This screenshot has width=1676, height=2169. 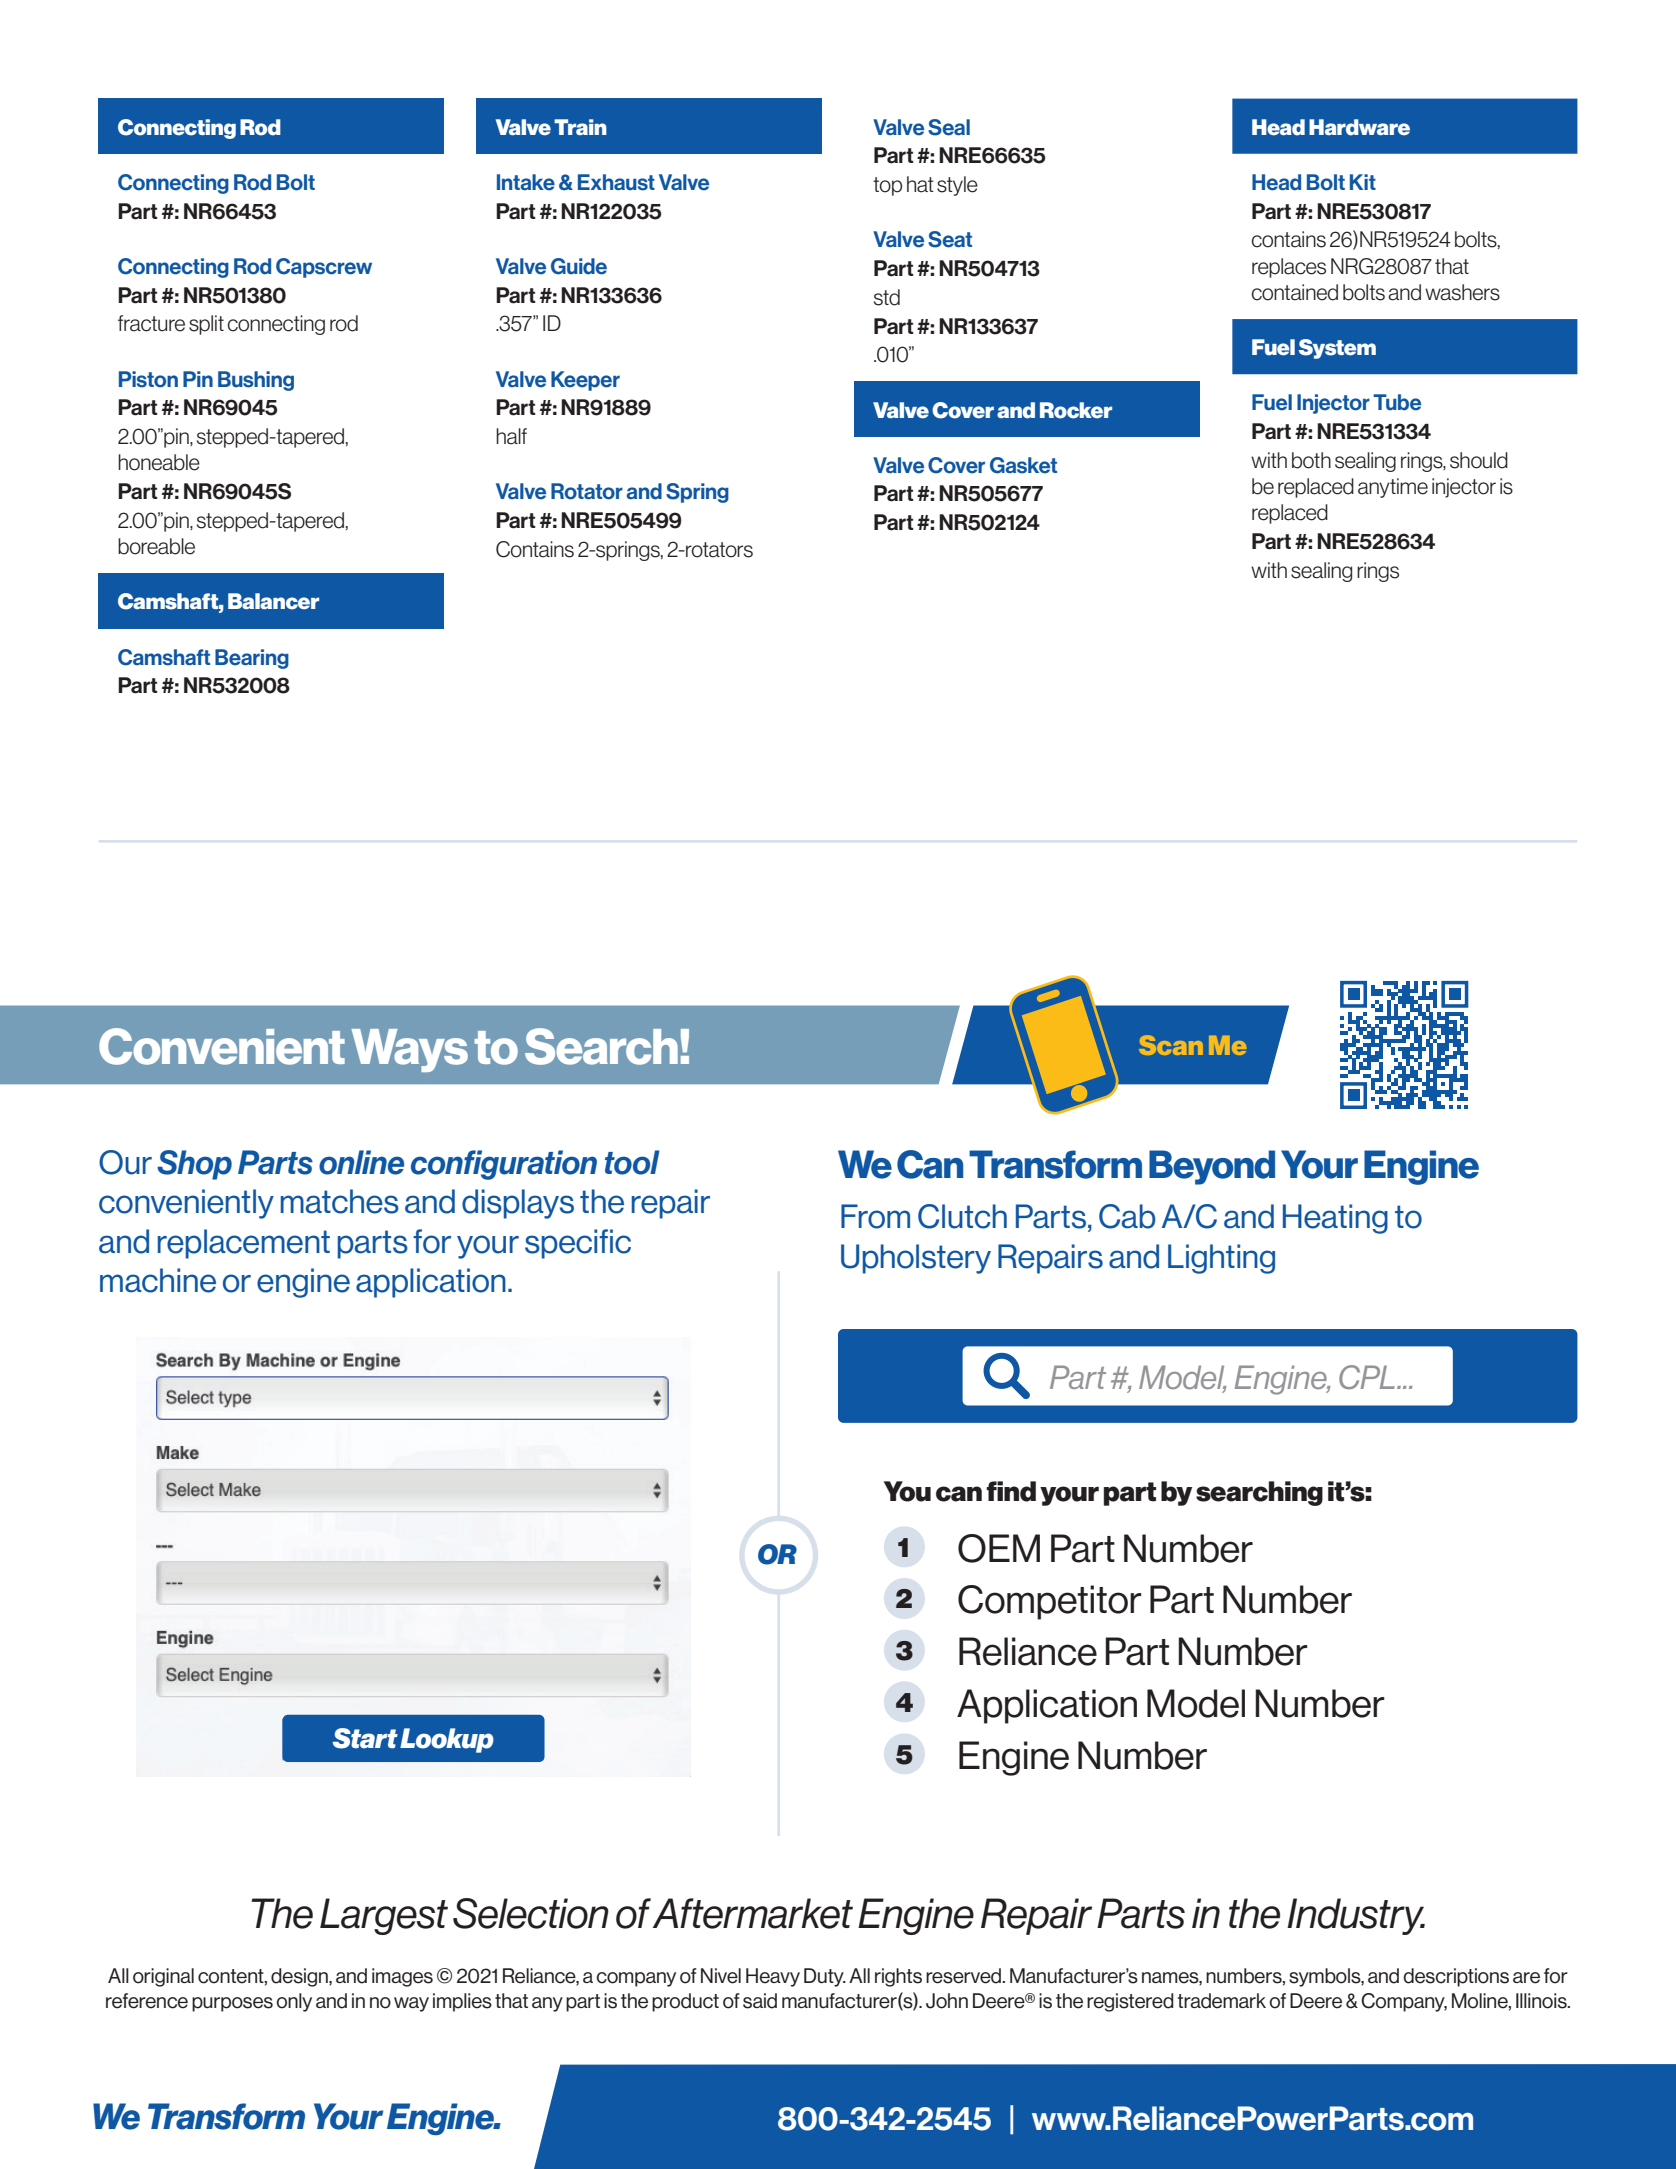 What do you see at coordinates (887, 186) in the screenshot?
I see `top` at bounding box center [887, 186].
